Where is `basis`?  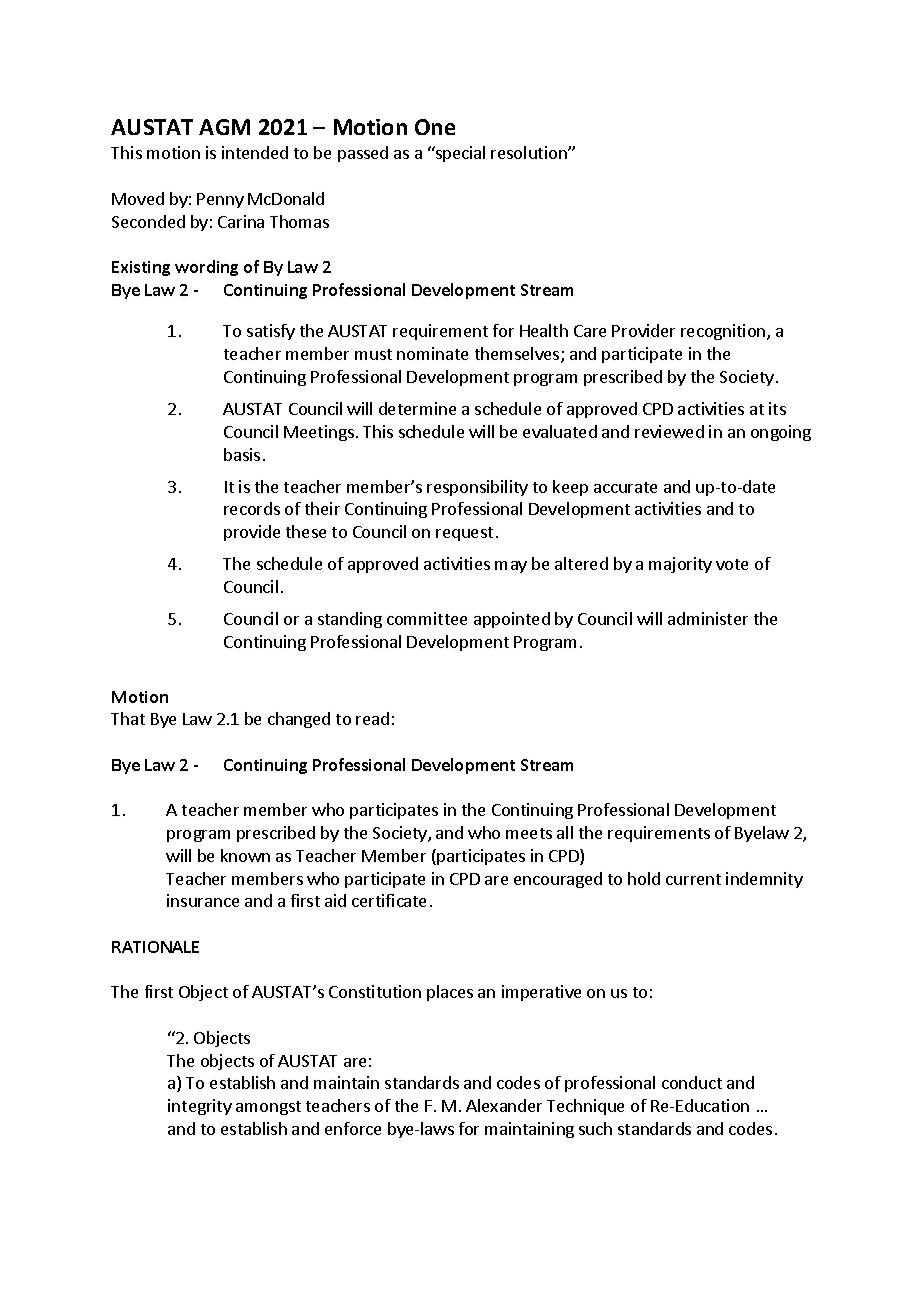
basis is located at coordinates (242, 454).
